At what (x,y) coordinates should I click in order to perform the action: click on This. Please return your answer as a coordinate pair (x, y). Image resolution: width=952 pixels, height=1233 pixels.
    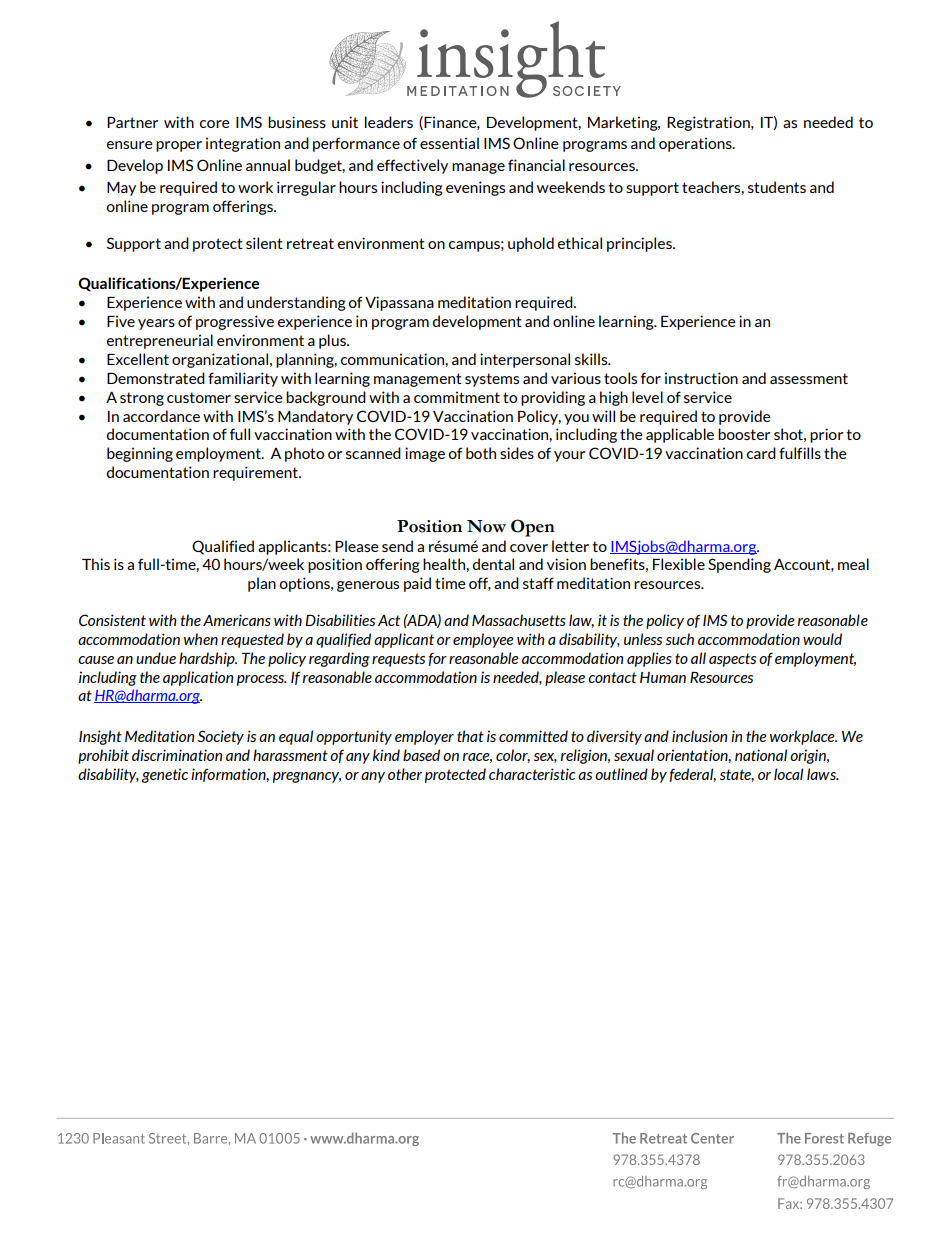
    Looking at the image, I should click on (96, 564).
